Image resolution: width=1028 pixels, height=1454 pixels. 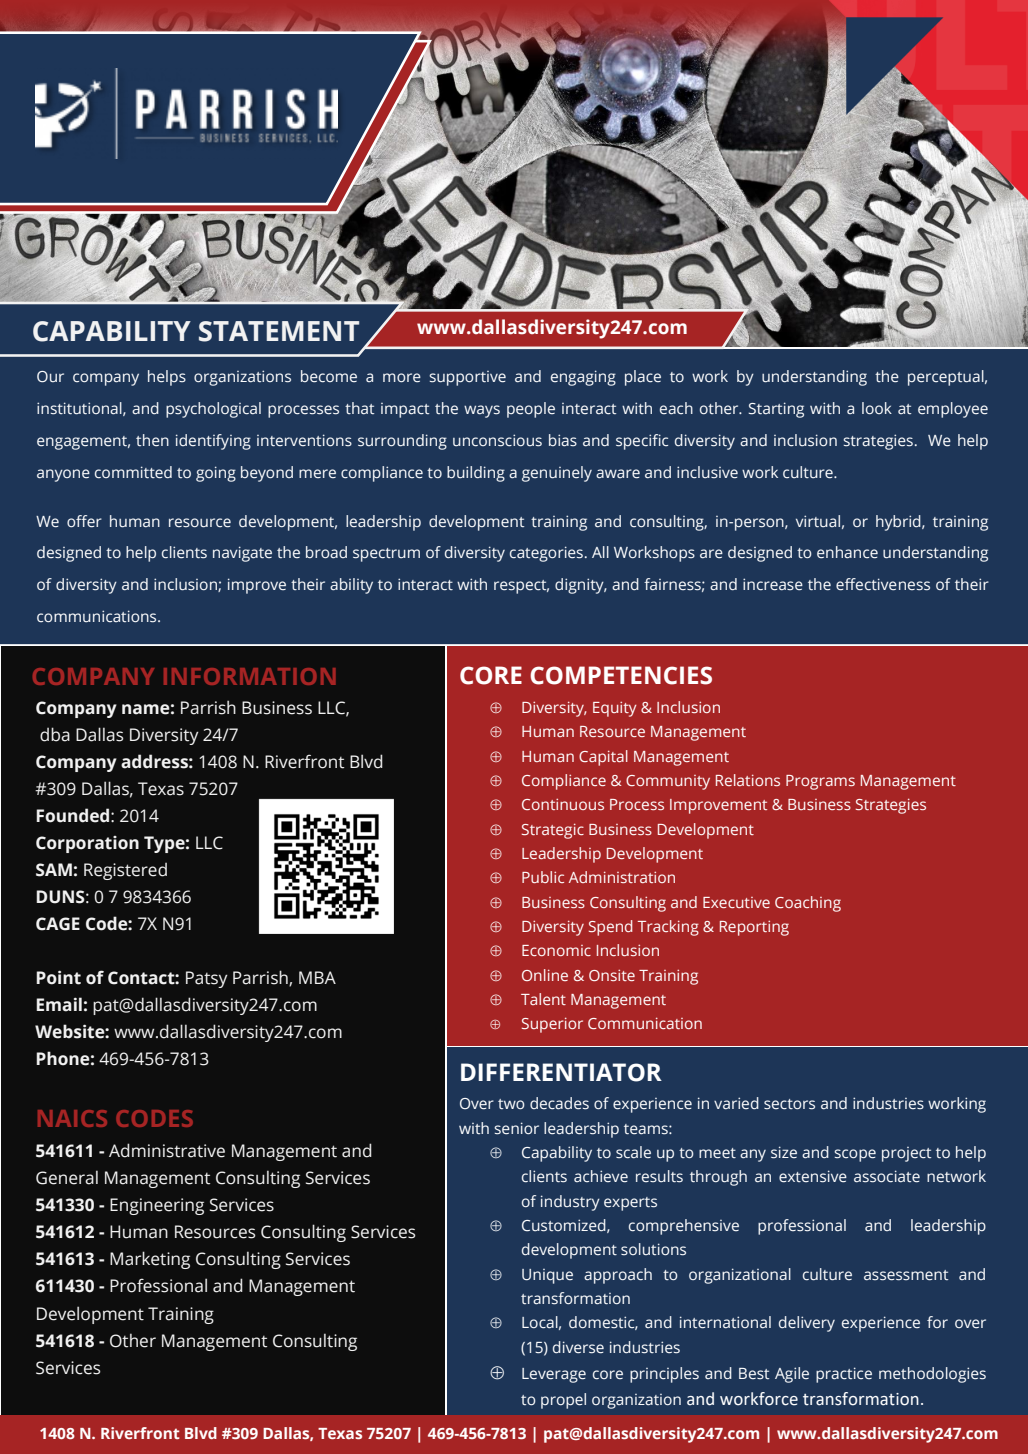 I want to click on enhance, so click(x=847, y=552).
